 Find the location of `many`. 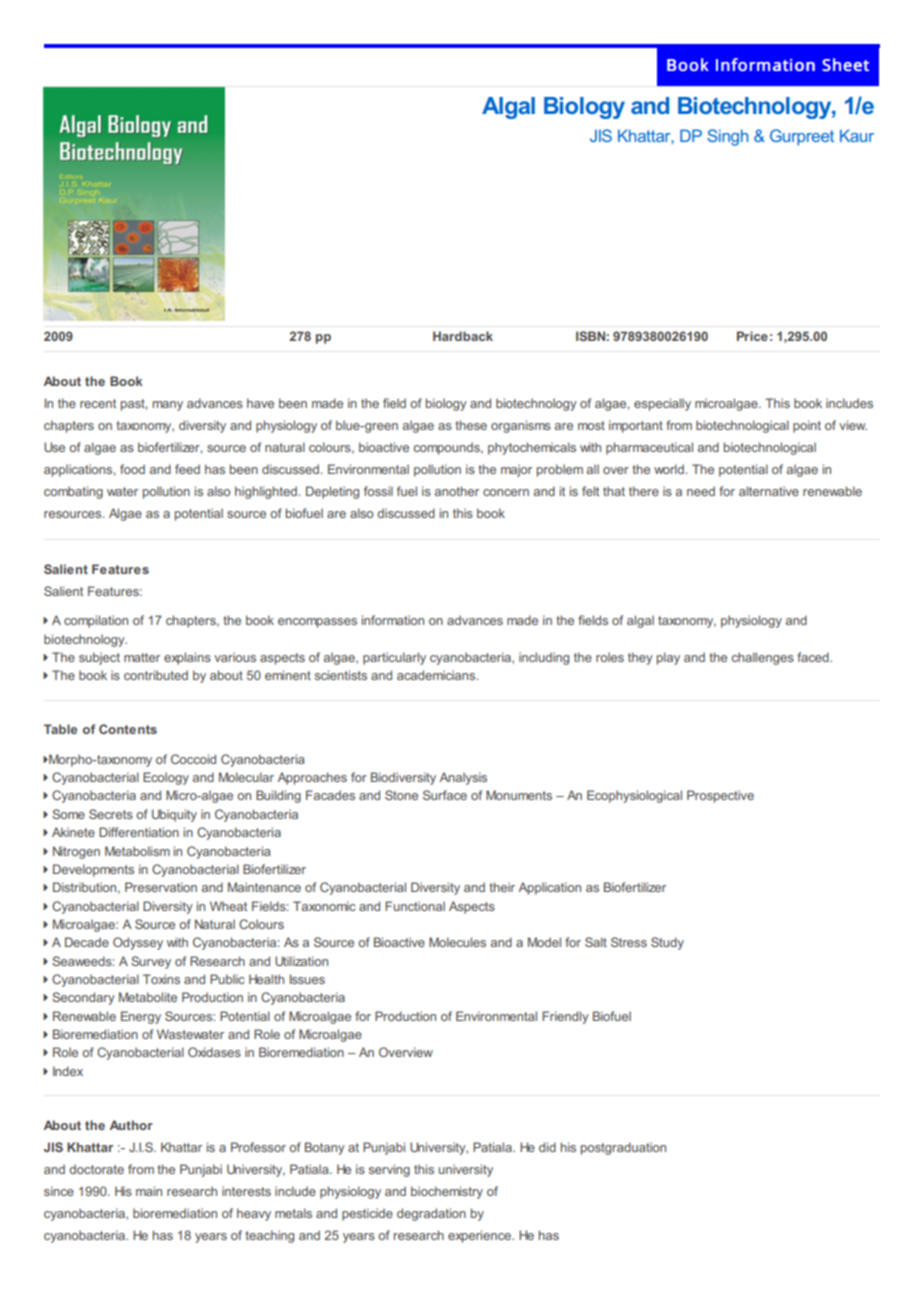

many is located at coordinates (168, 406).
